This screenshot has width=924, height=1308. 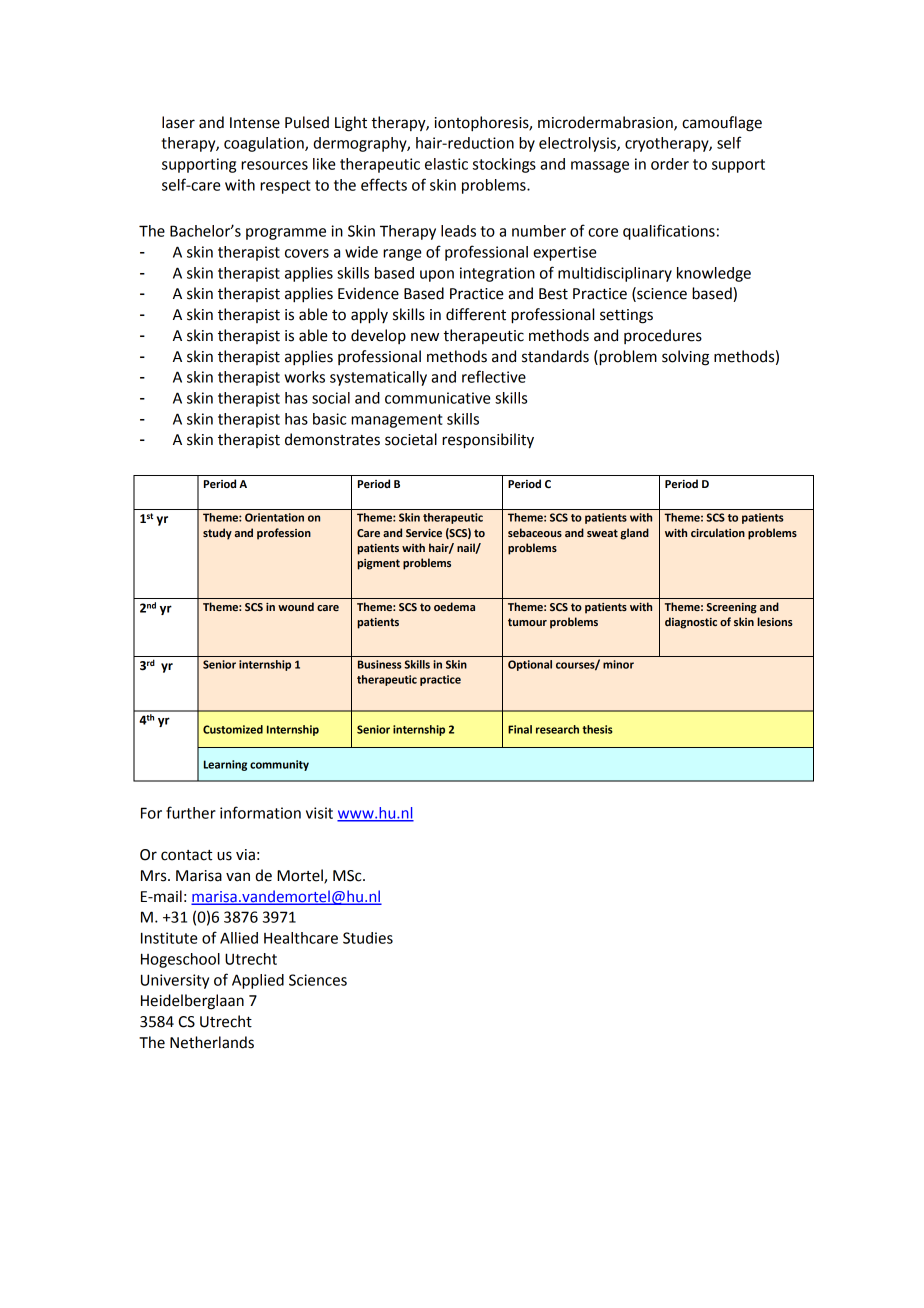 I want to click on elastic, so click(x=446, y=164).
